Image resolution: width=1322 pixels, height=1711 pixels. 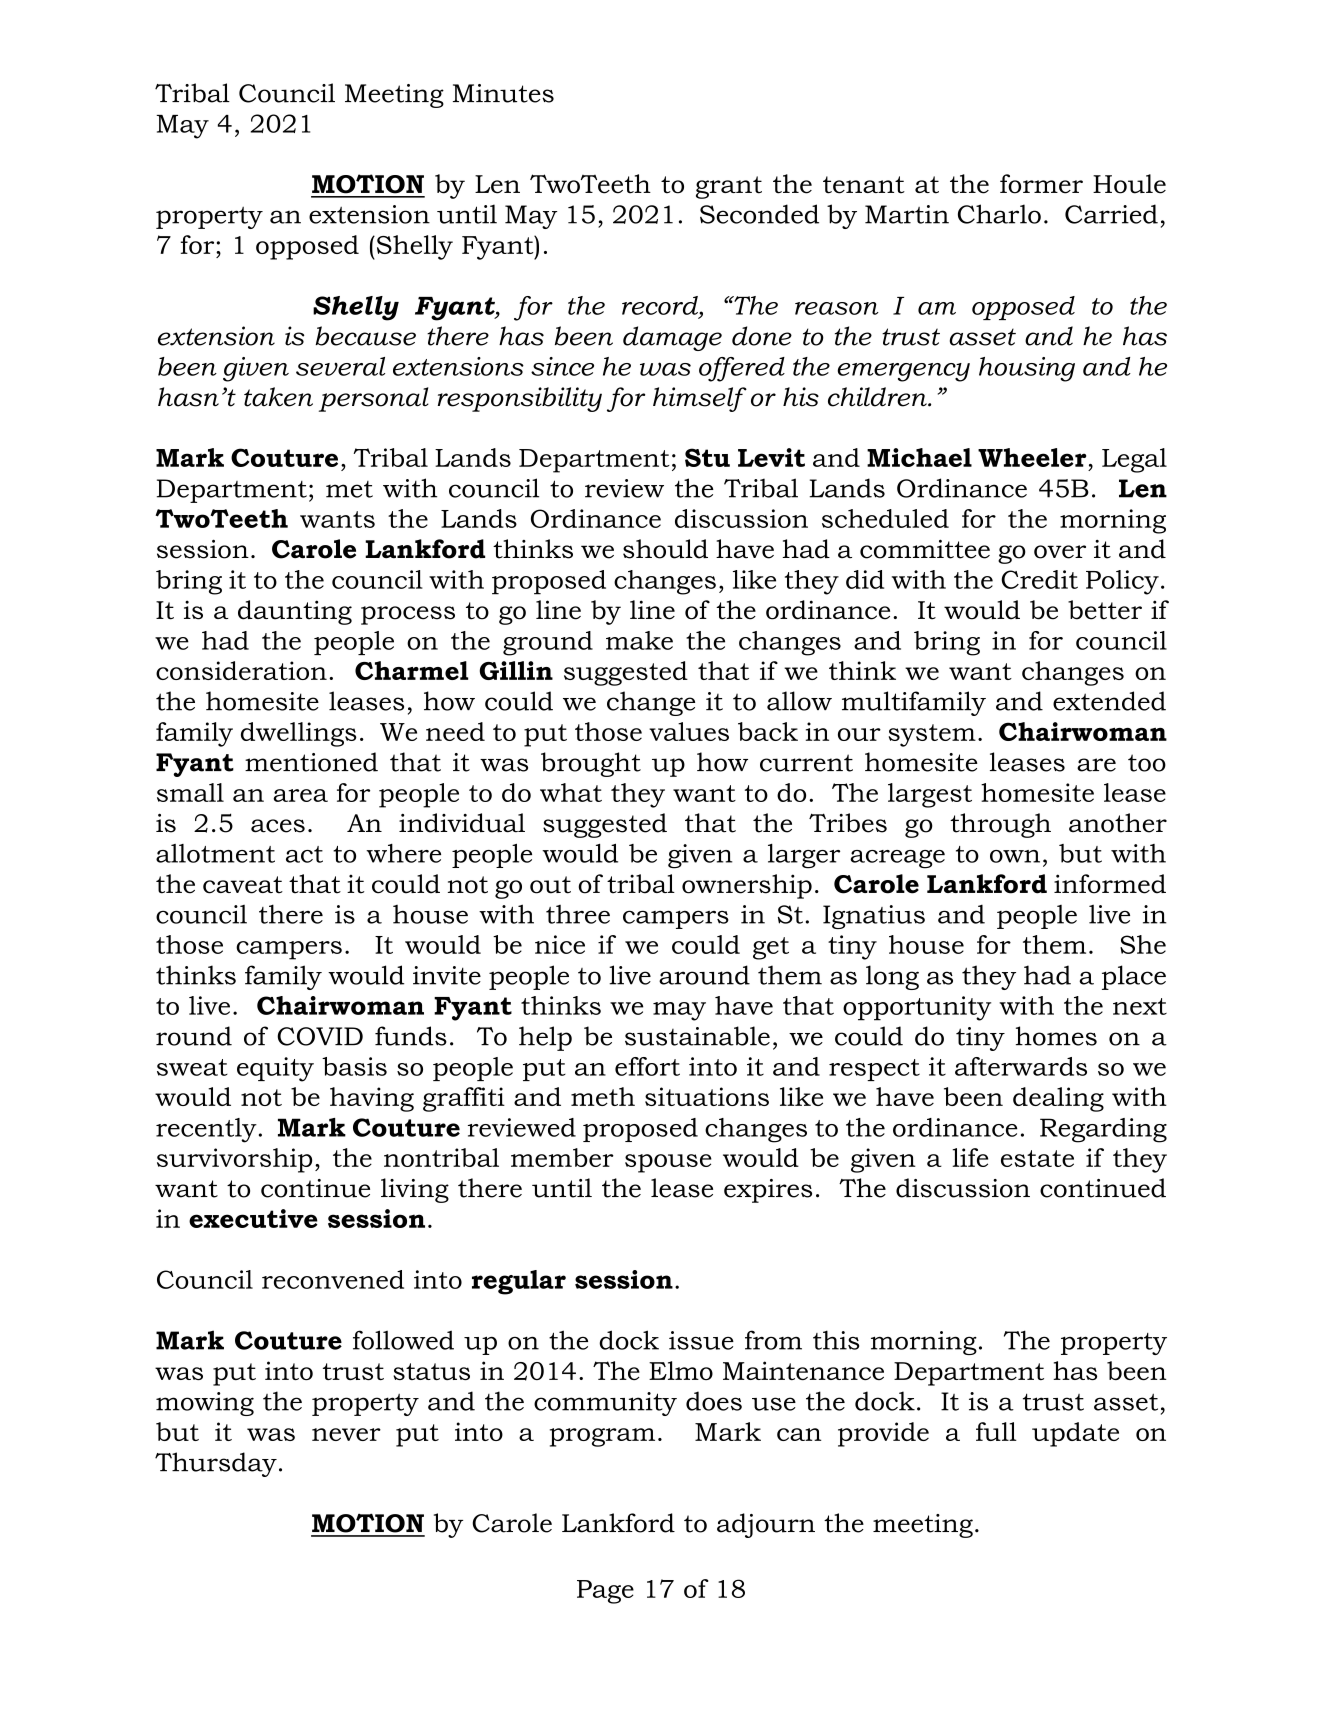 I want to click on effort, so click(x=647, y=1066).
